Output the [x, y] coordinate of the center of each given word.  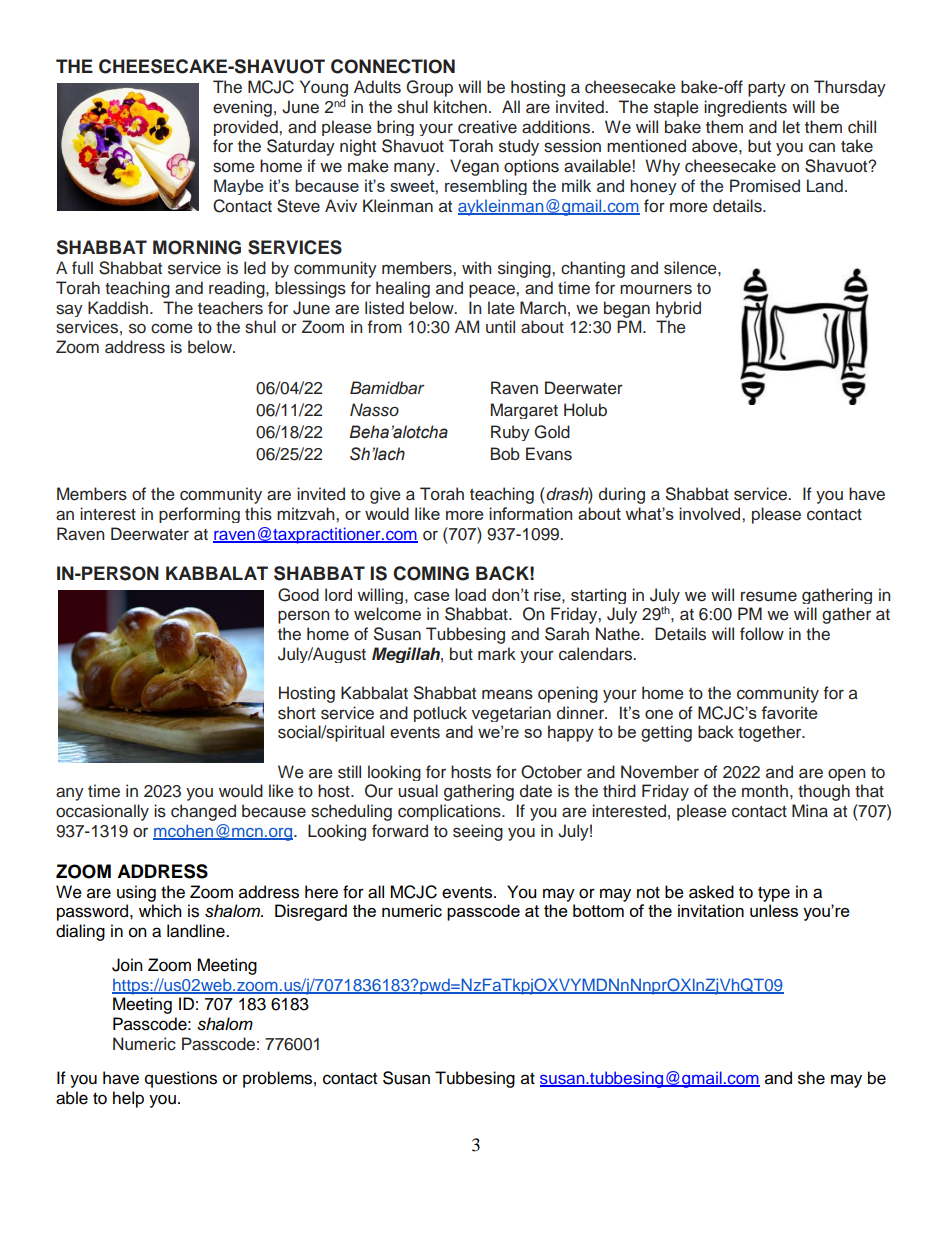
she [811, 1078]
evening [242, 108]
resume [769, 596]
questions [181, 1079]
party [767, 89]
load [470, 594]
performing [199, 515]
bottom [598, 910]
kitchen [460, 107]
